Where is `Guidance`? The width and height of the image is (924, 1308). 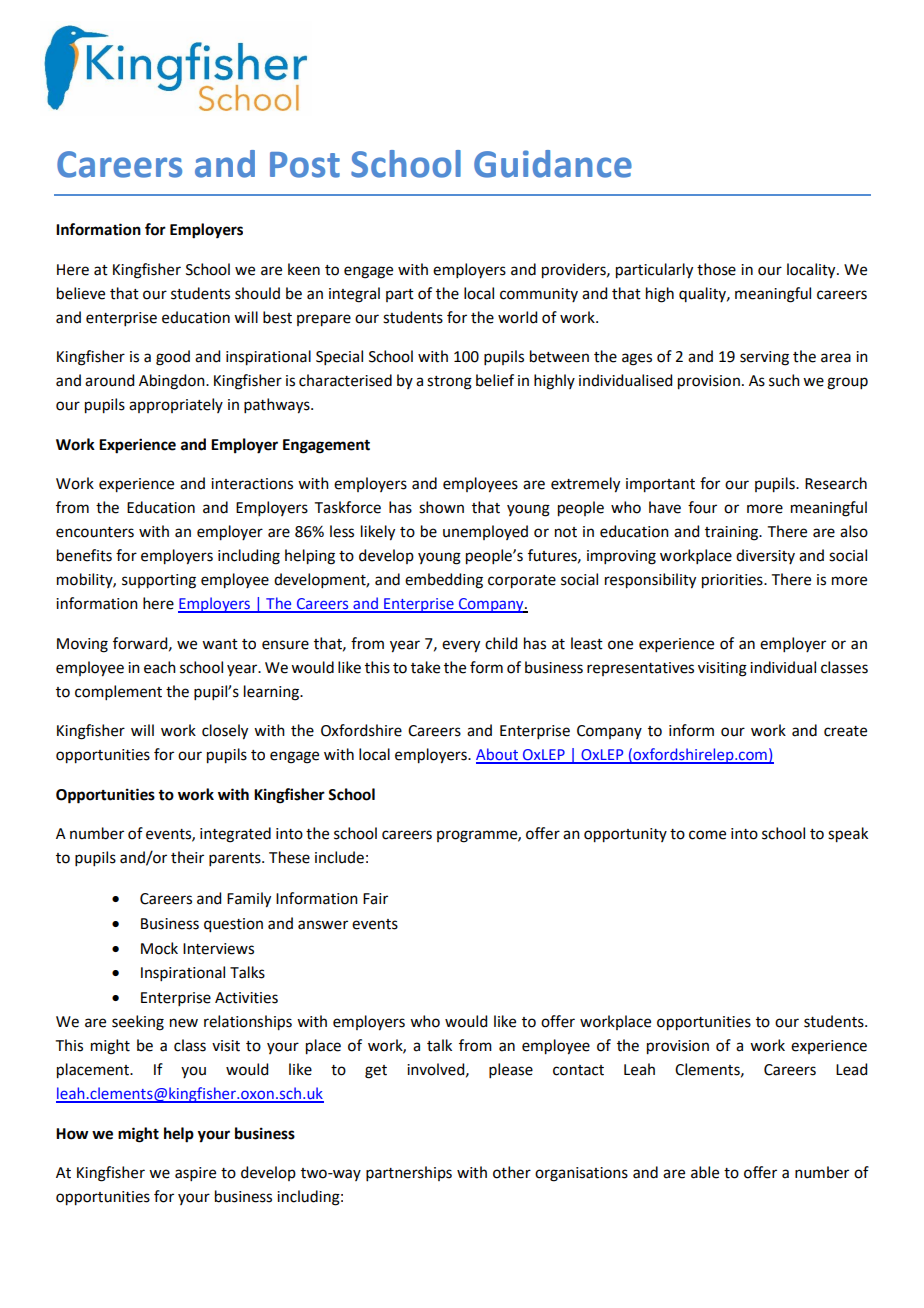 Guidance is located at coordinates (553, 164).
